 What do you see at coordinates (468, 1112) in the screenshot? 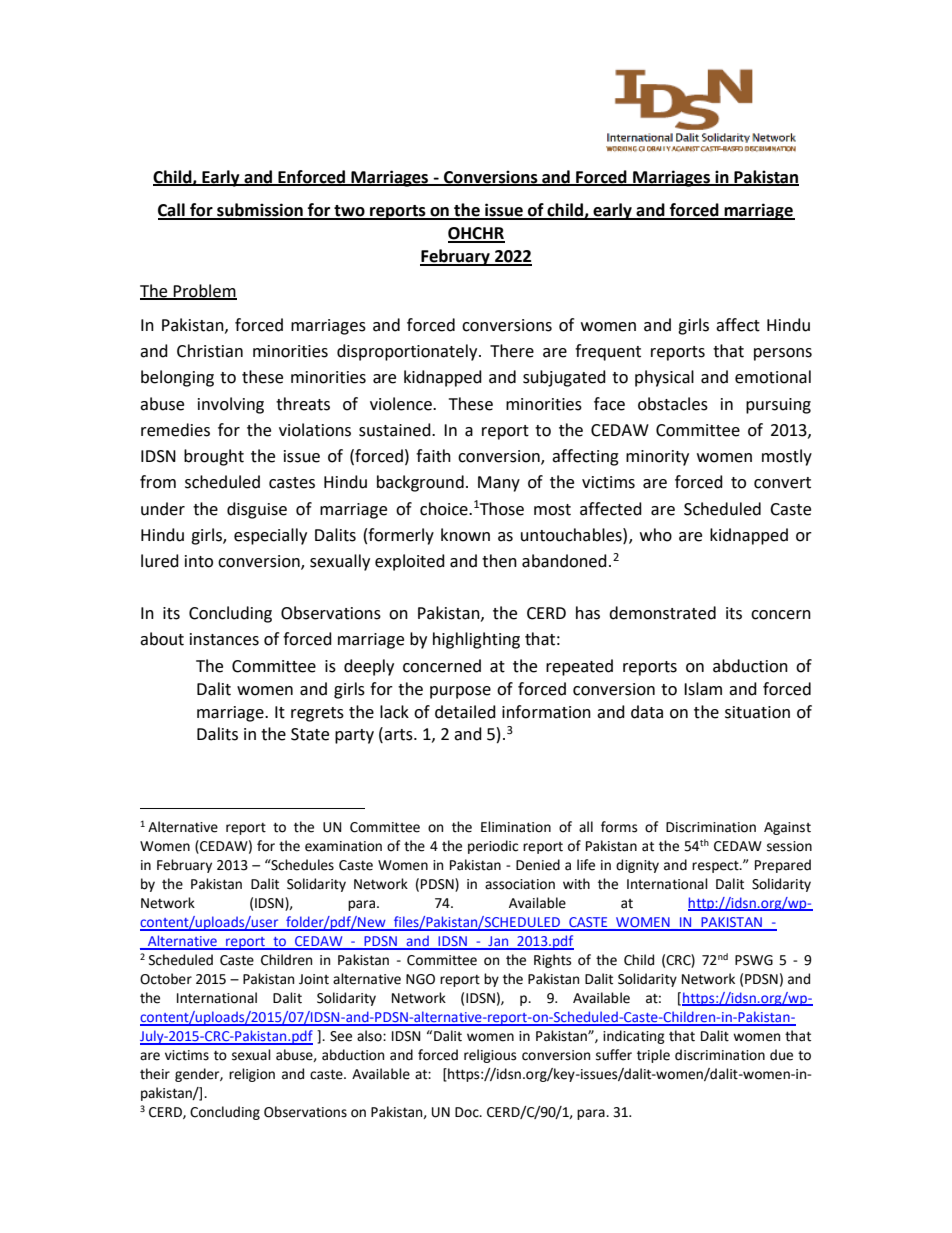
I see `Doc` at bounding box center [468, 1112].
